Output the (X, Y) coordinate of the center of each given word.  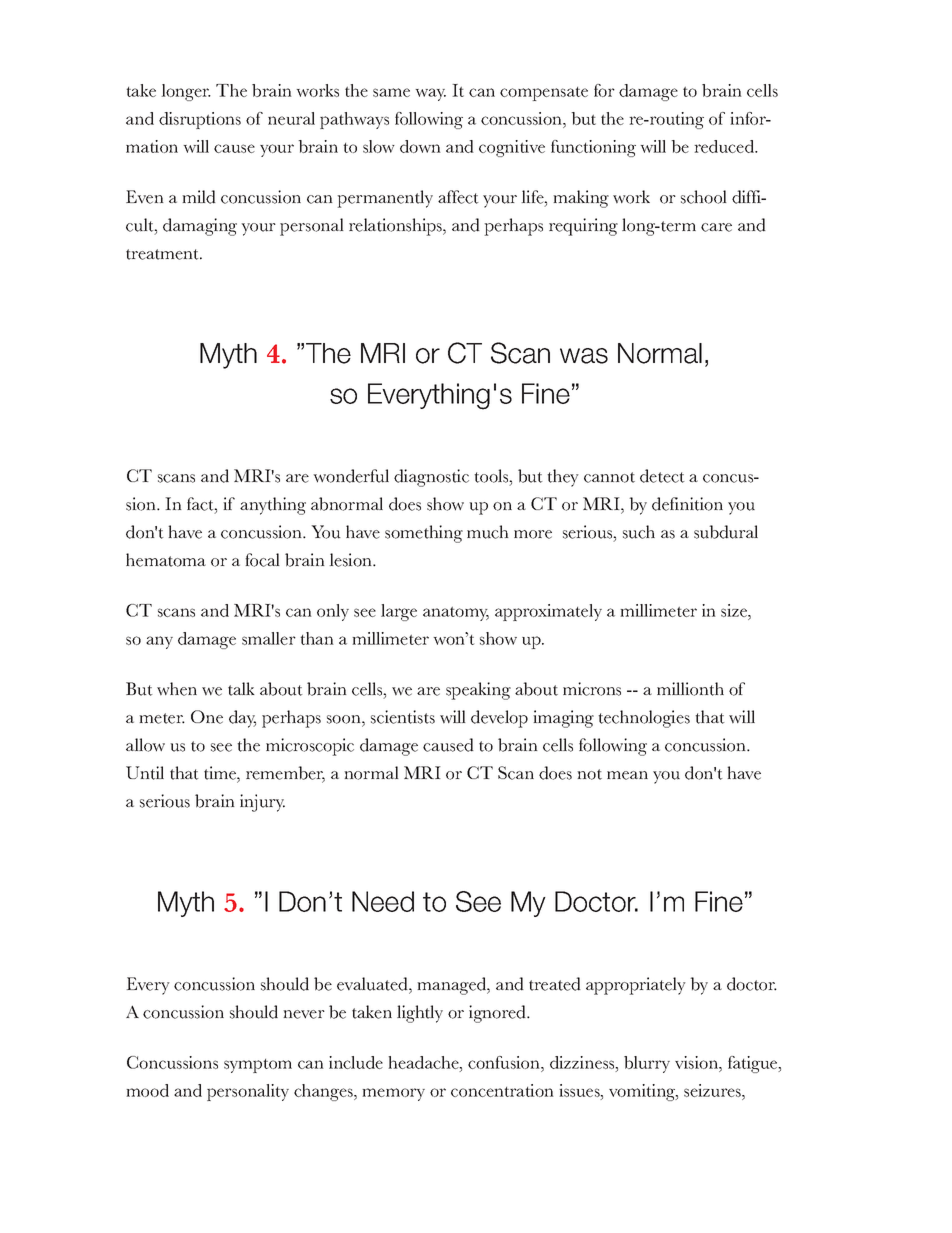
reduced (725, 146)
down (420, 146)
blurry (647, 1064)
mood (147, 1090)
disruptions (200, 120)
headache (424, 1062)
